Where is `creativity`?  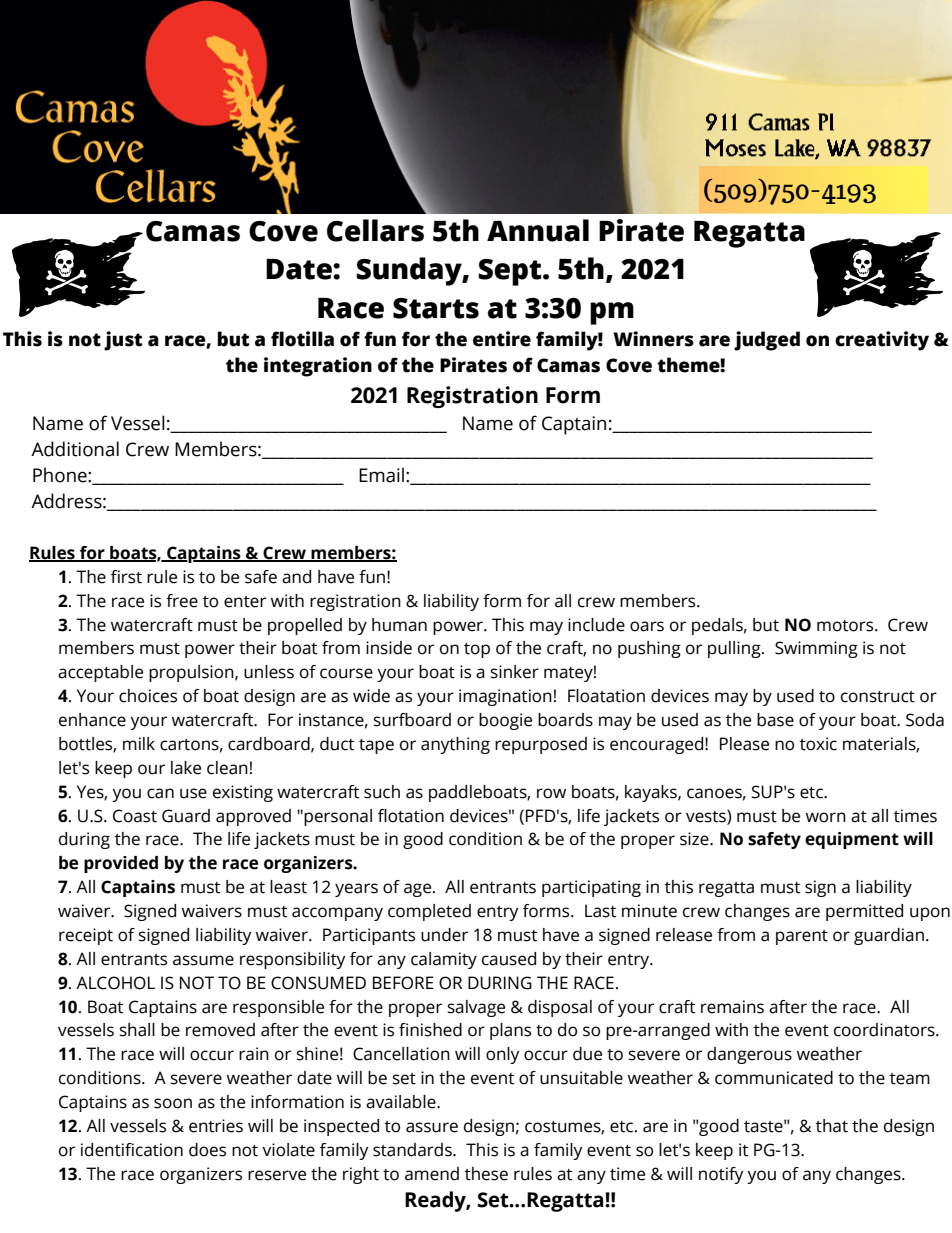
creativity is located at coordinates (882, 341).
